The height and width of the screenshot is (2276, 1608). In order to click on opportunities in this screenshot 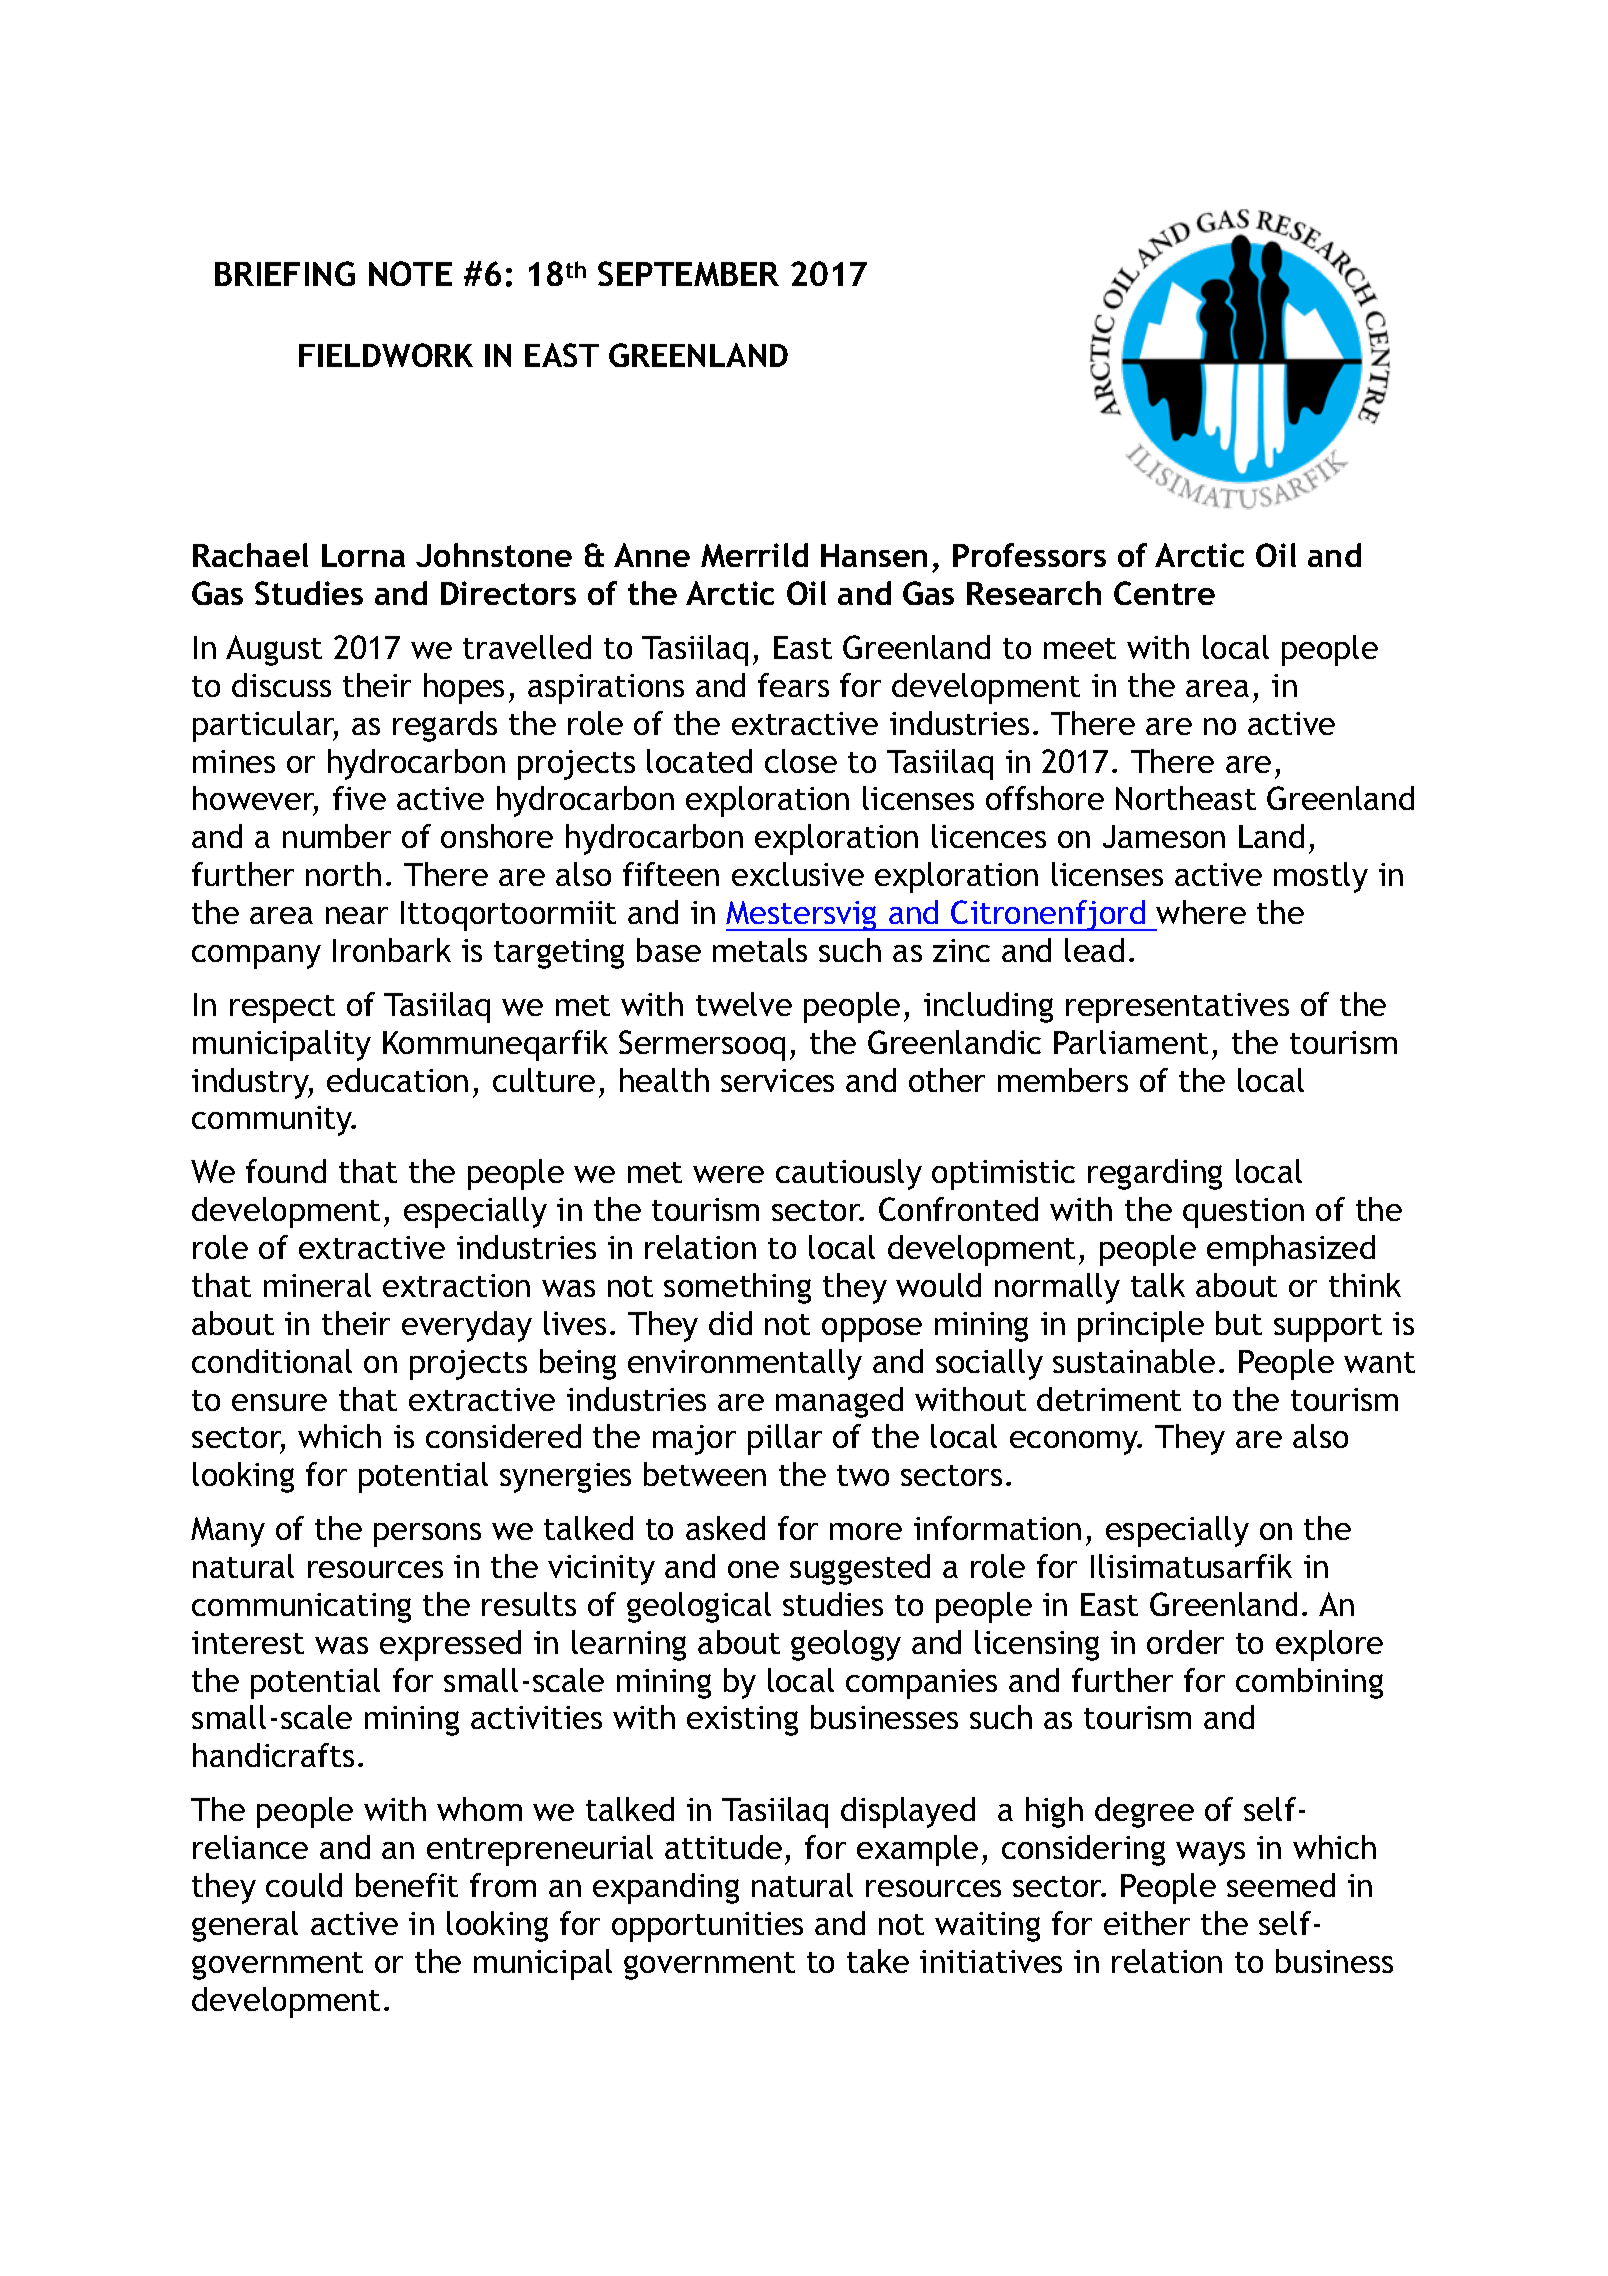, I will do `click(707, 1927)`.
